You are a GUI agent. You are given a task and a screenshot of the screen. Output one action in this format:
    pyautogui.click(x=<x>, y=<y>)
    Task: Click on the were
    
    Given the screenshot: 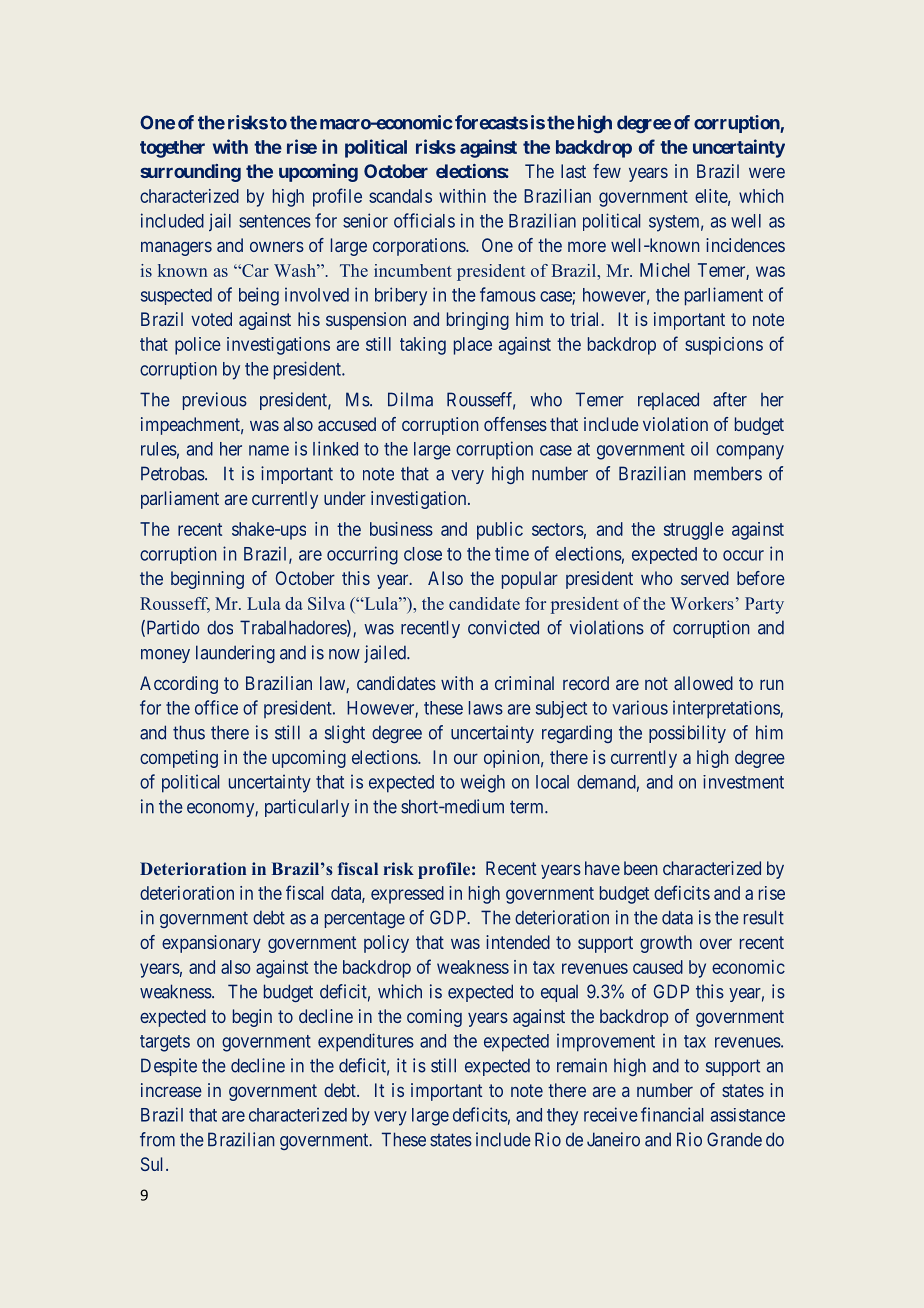 What is the action you would take?
    pyautogui.click(x=767, y=172)
